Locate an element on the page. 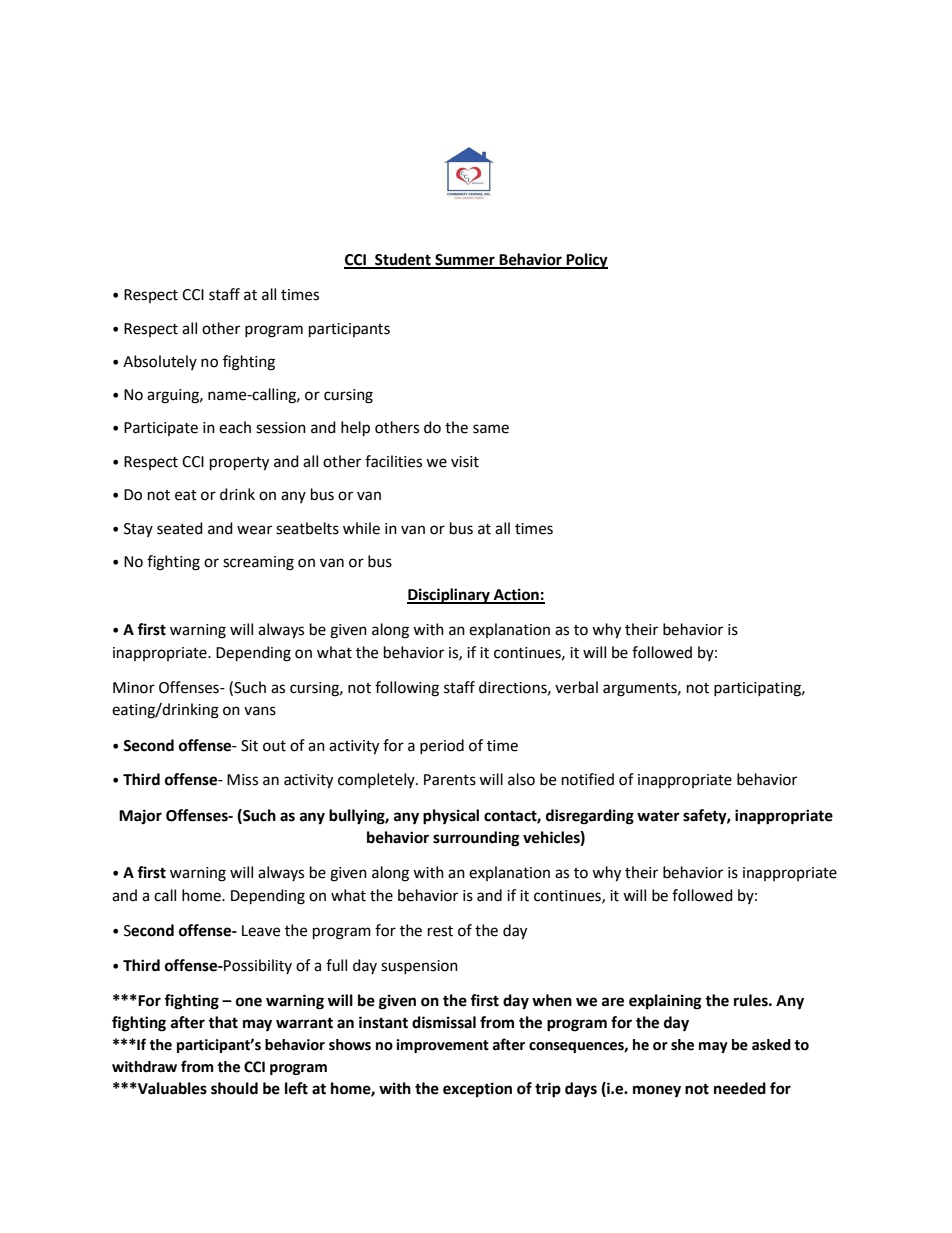 The height and width of the page is (1233, 952). Policy is located at coordinates (586, 261).
